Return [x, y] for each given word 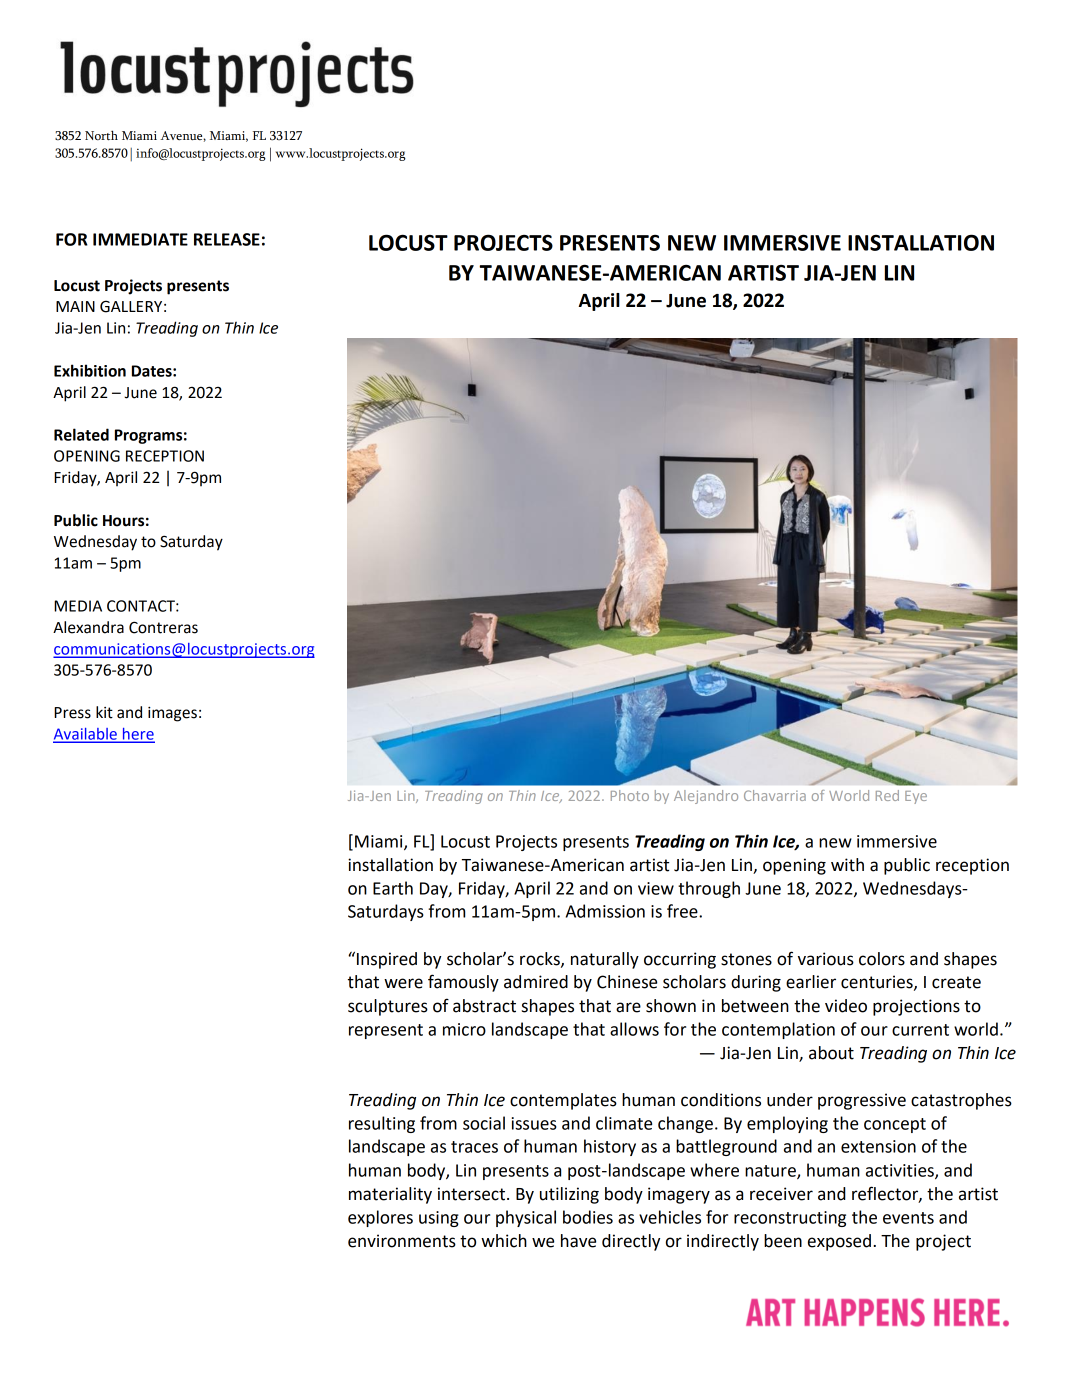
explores [380, 1218]
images [172, 714]
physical [526, 1218]
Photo [630, 795]
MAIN [75, 306]
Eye [916, 797]
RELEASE [227, 239]
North [101, 135]
